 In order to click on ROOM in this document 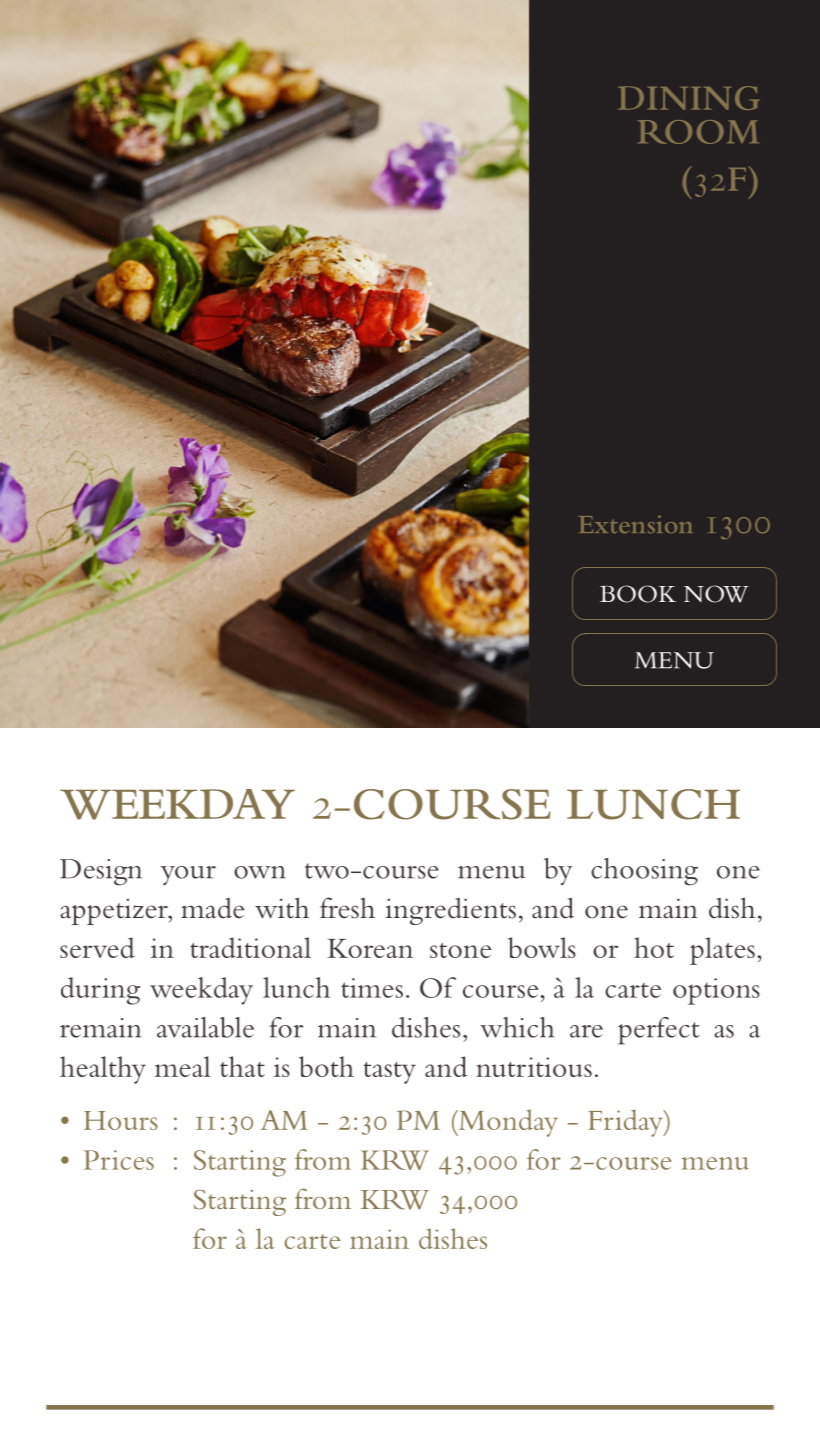, I will do `click(698, 132)`.
